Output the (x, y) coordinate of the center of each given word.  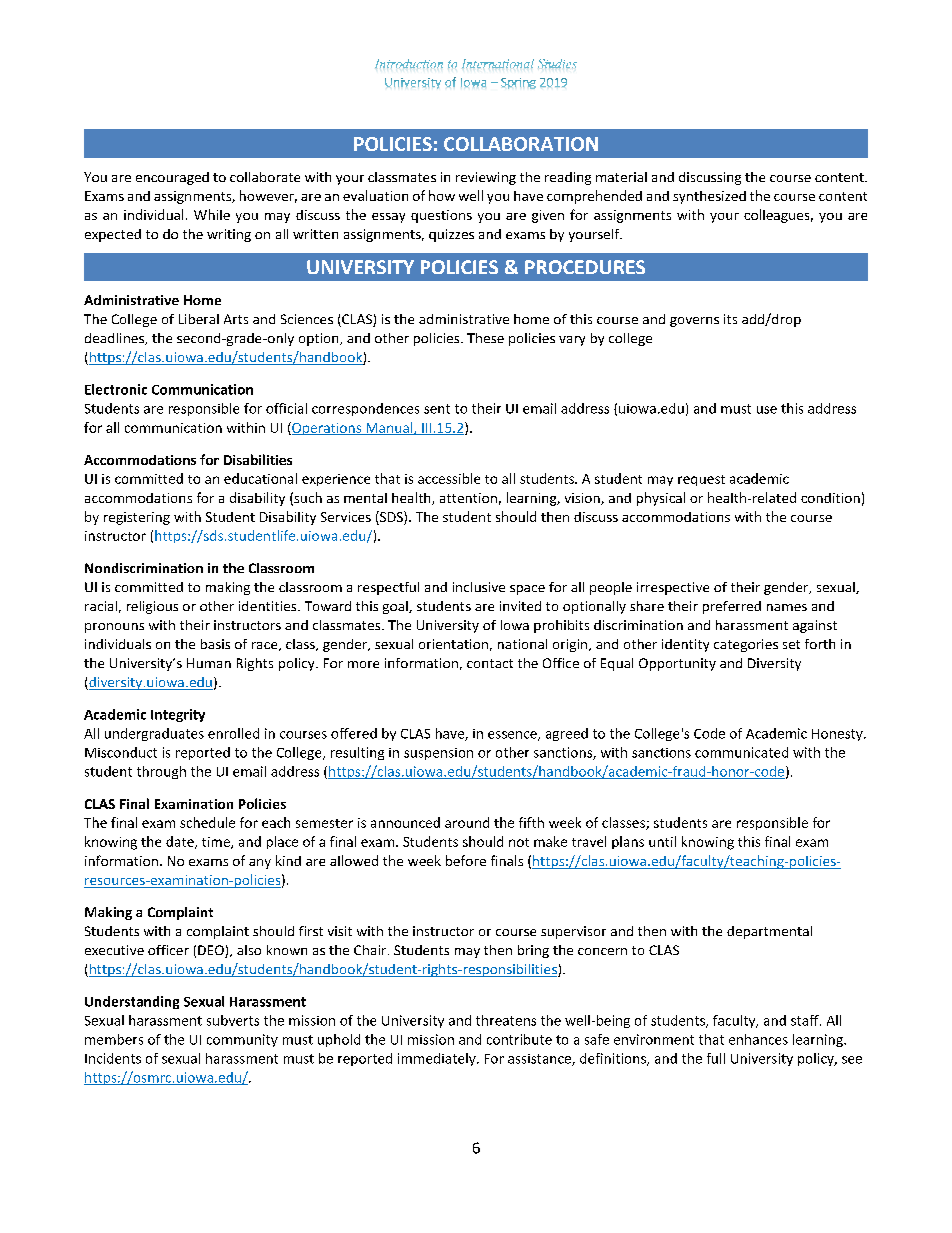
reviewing (486, 178)
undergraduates (154, 734)
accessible (449, 478)
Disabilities (258, 459)
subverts (233, 1020)
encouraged (172, 178)
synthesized (709, 197)
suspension (438, 754)
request (701, 480)
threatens (506, 1020)
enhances (758, 1039)
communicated (741, 752)
